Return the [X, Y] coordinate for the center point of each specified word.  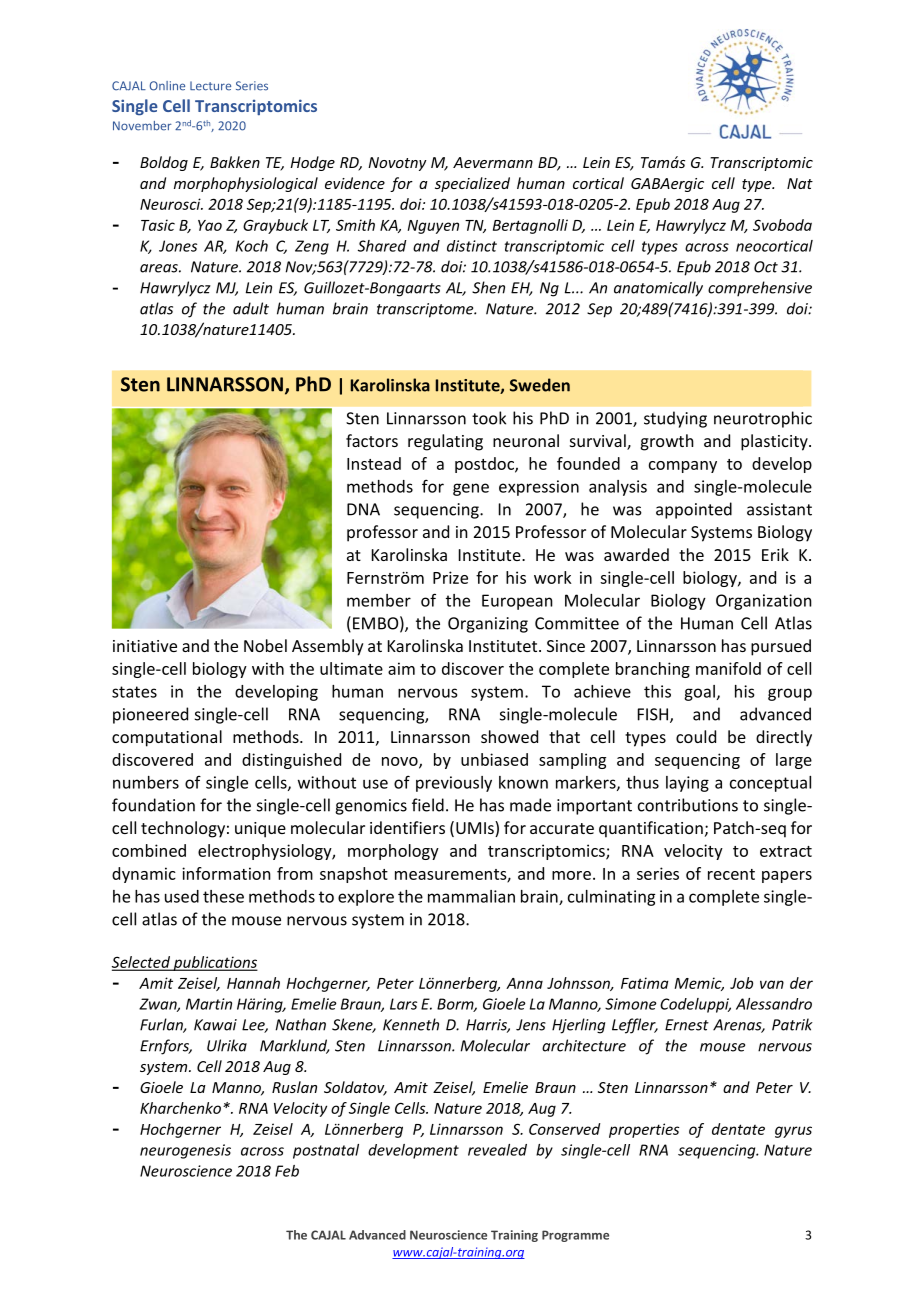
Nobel [265, 645]
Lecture [210, 86]
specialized [472, 184]
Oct [766, 267]
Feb [287, 1171]
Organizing [488, 625]
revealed [497, 1150]
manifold [728, 668]
